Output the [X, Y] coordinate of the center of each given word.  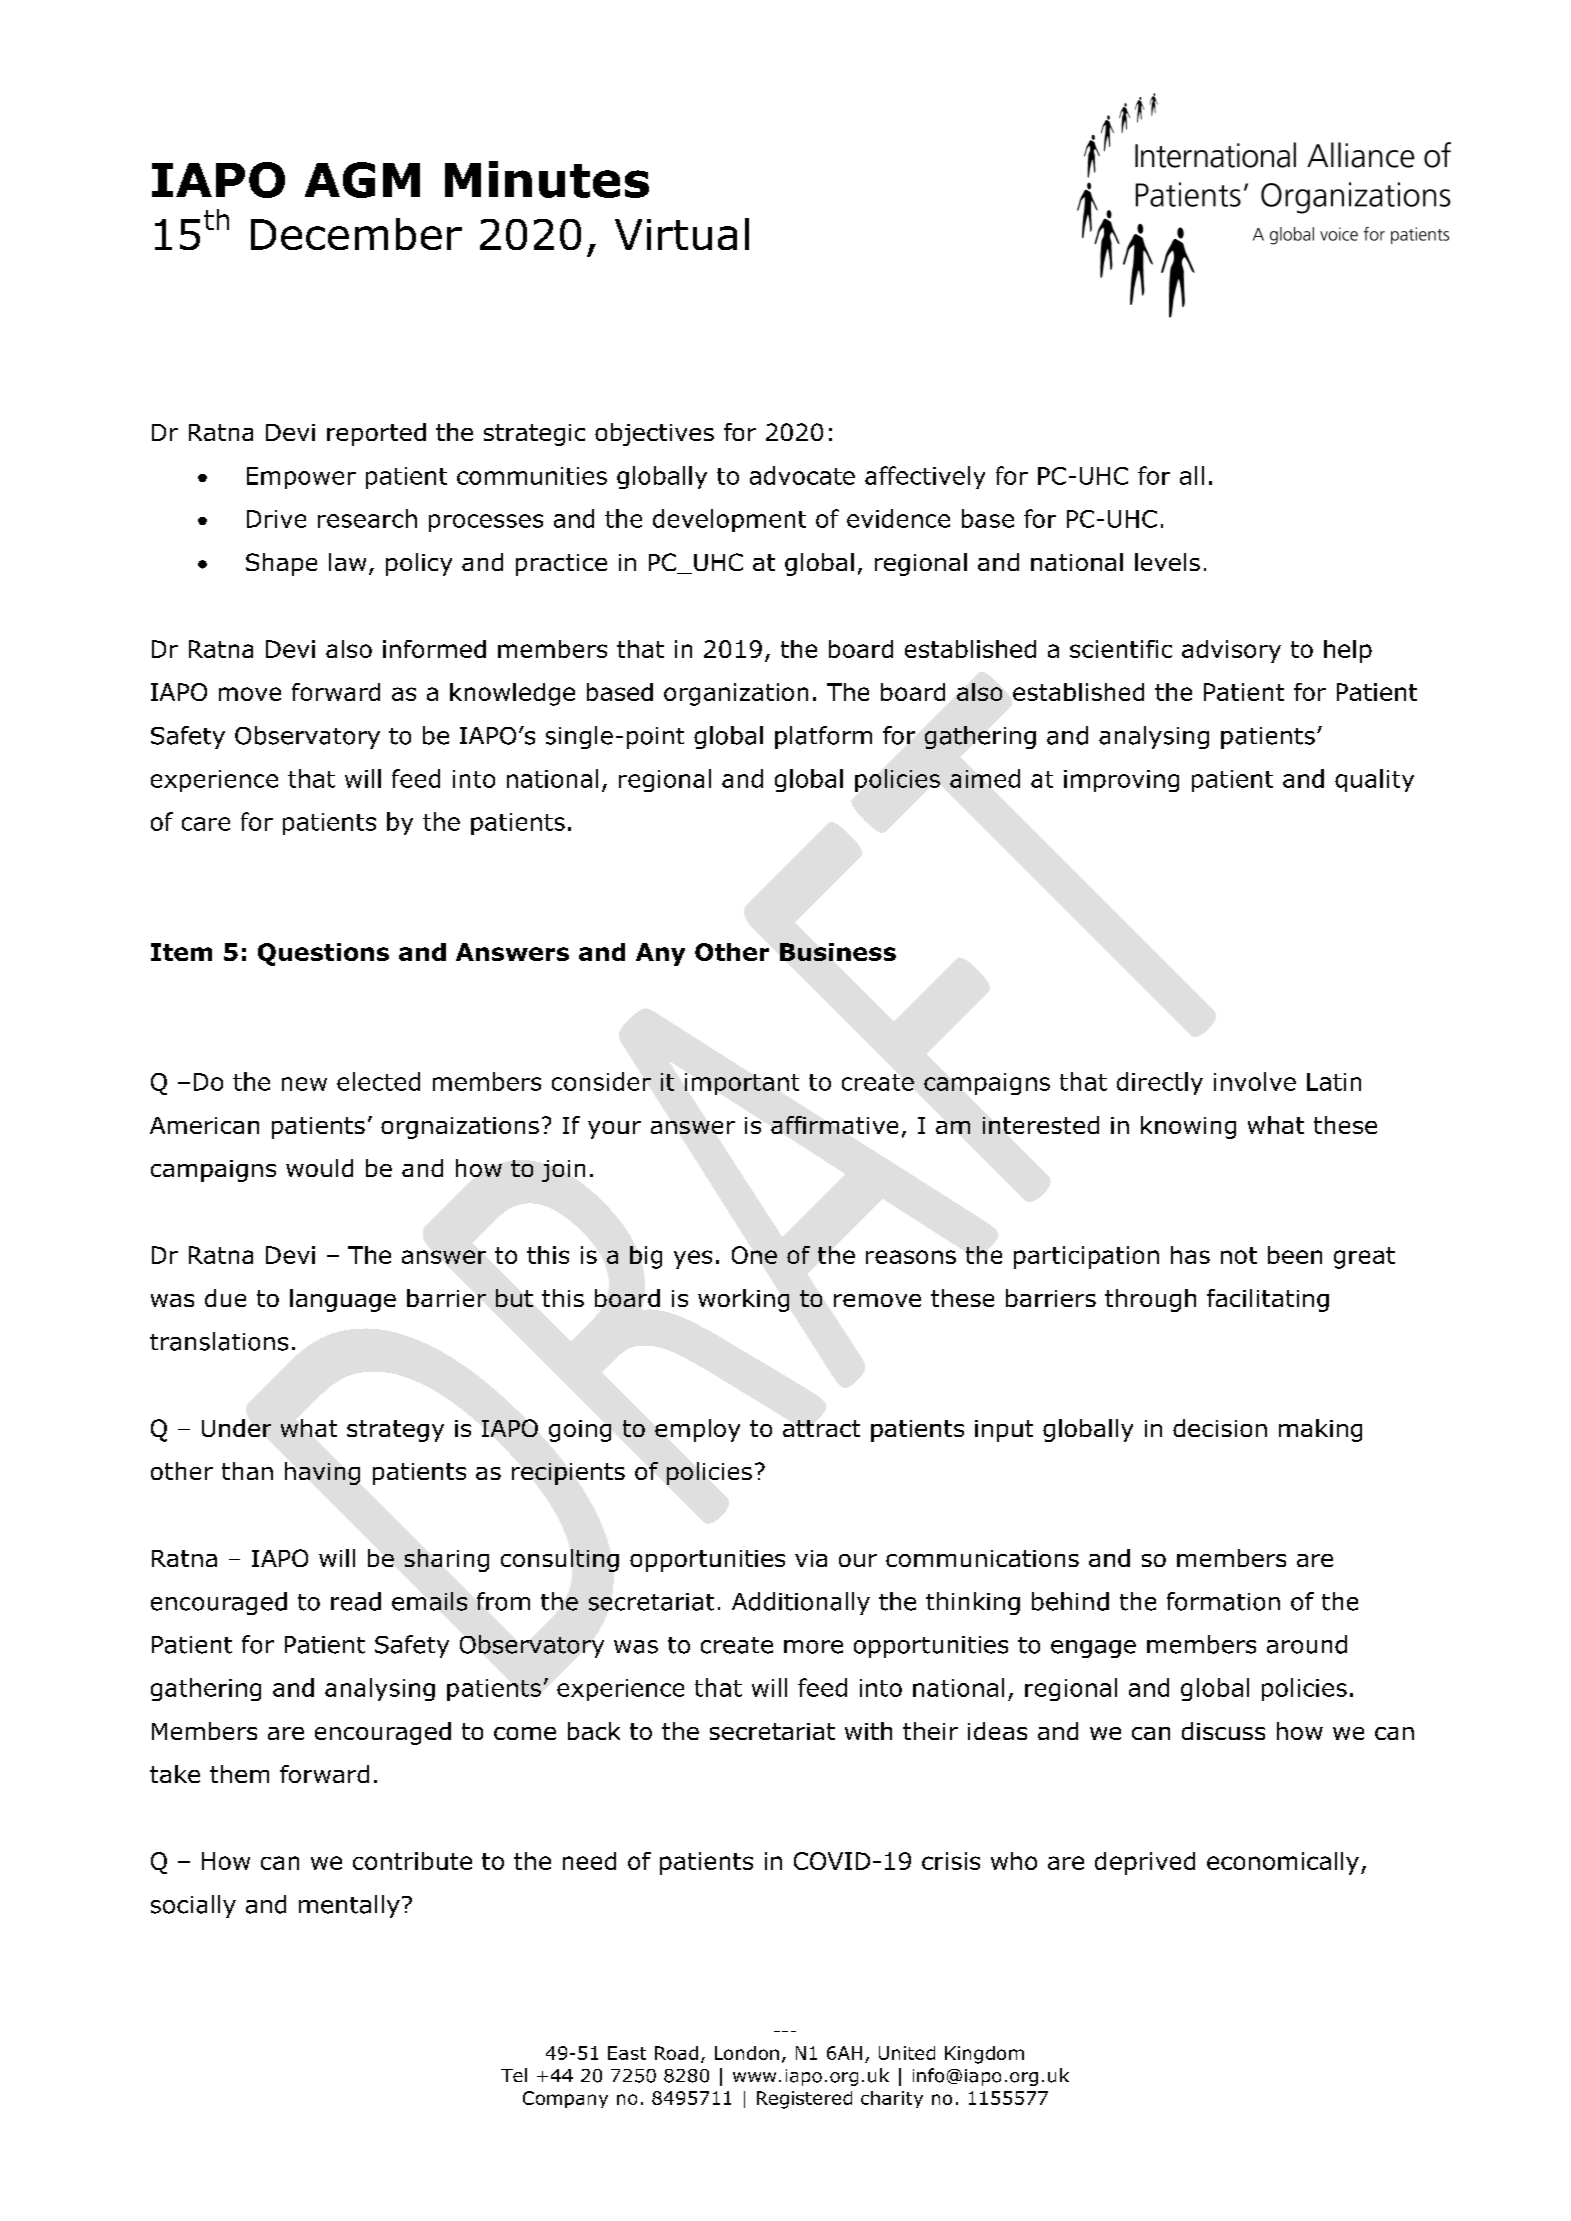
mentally [349, 1906]
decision [1220, 1428]
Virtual [682, 234]
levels [1167, 562]
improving [1121, 781]
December [356, 234]
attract [821, 1428]
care [206, 824]
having [322, 1473]
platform [823, 737]
